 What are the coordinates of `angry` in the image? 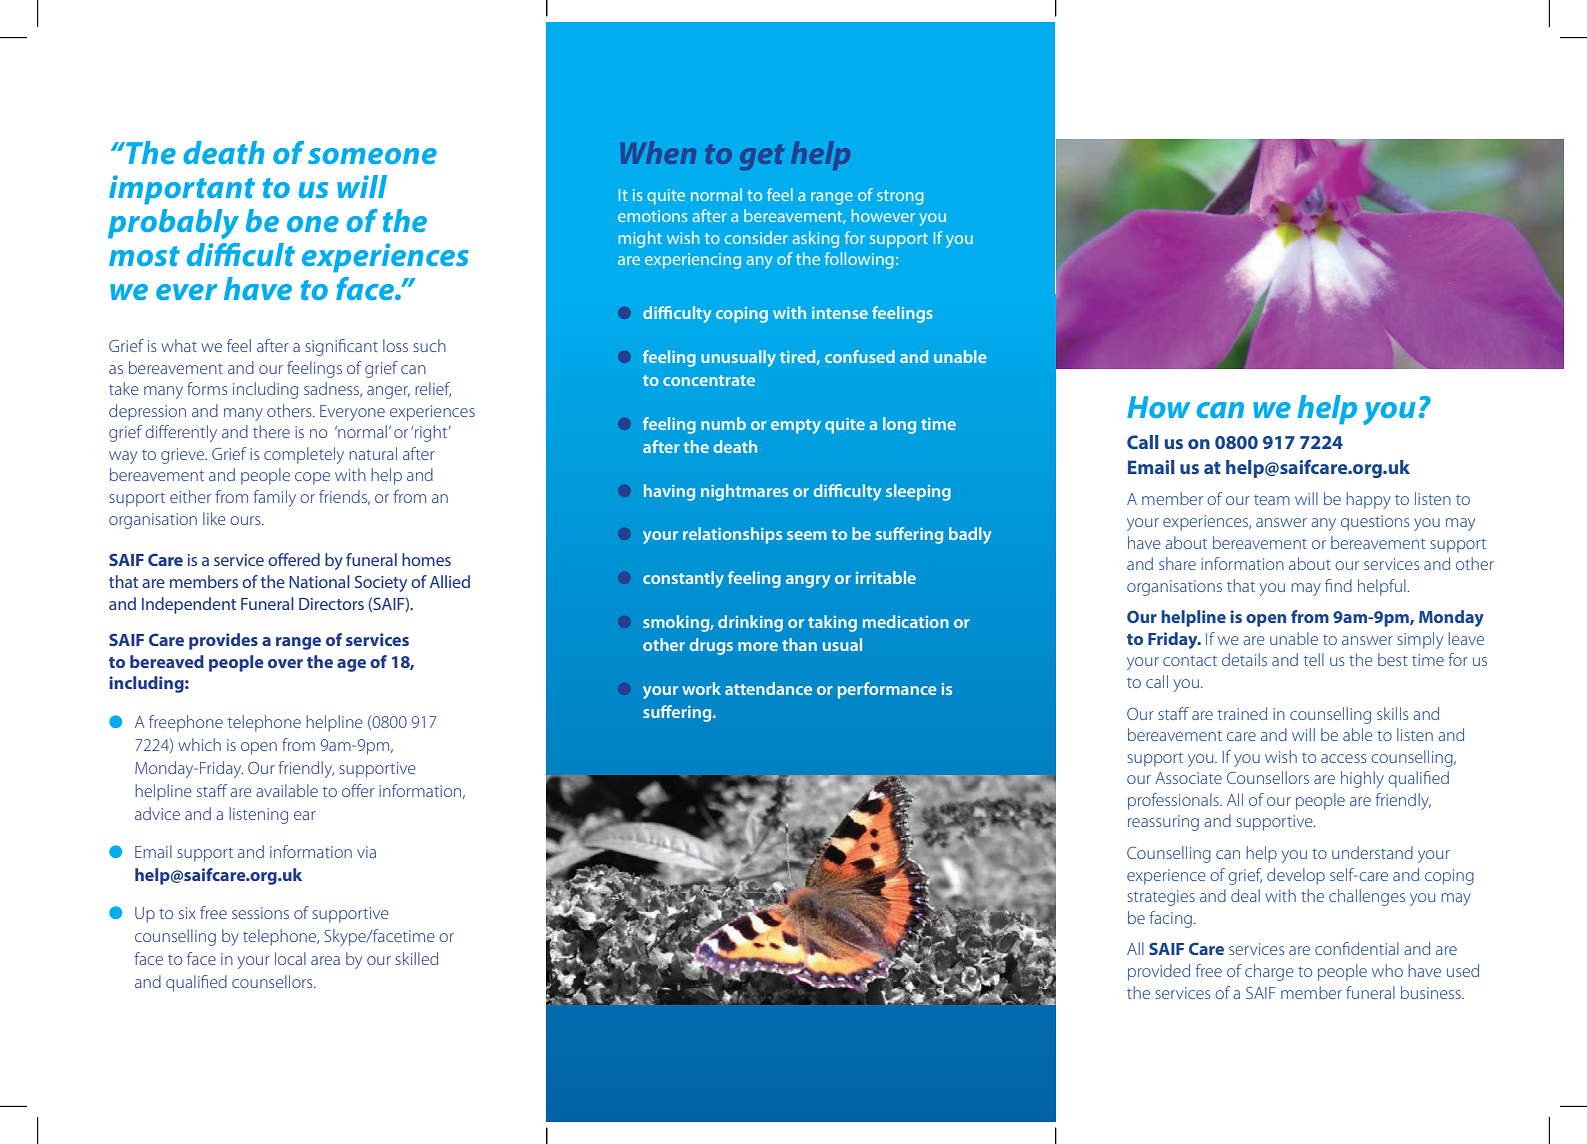 It's located at (808, 581).
